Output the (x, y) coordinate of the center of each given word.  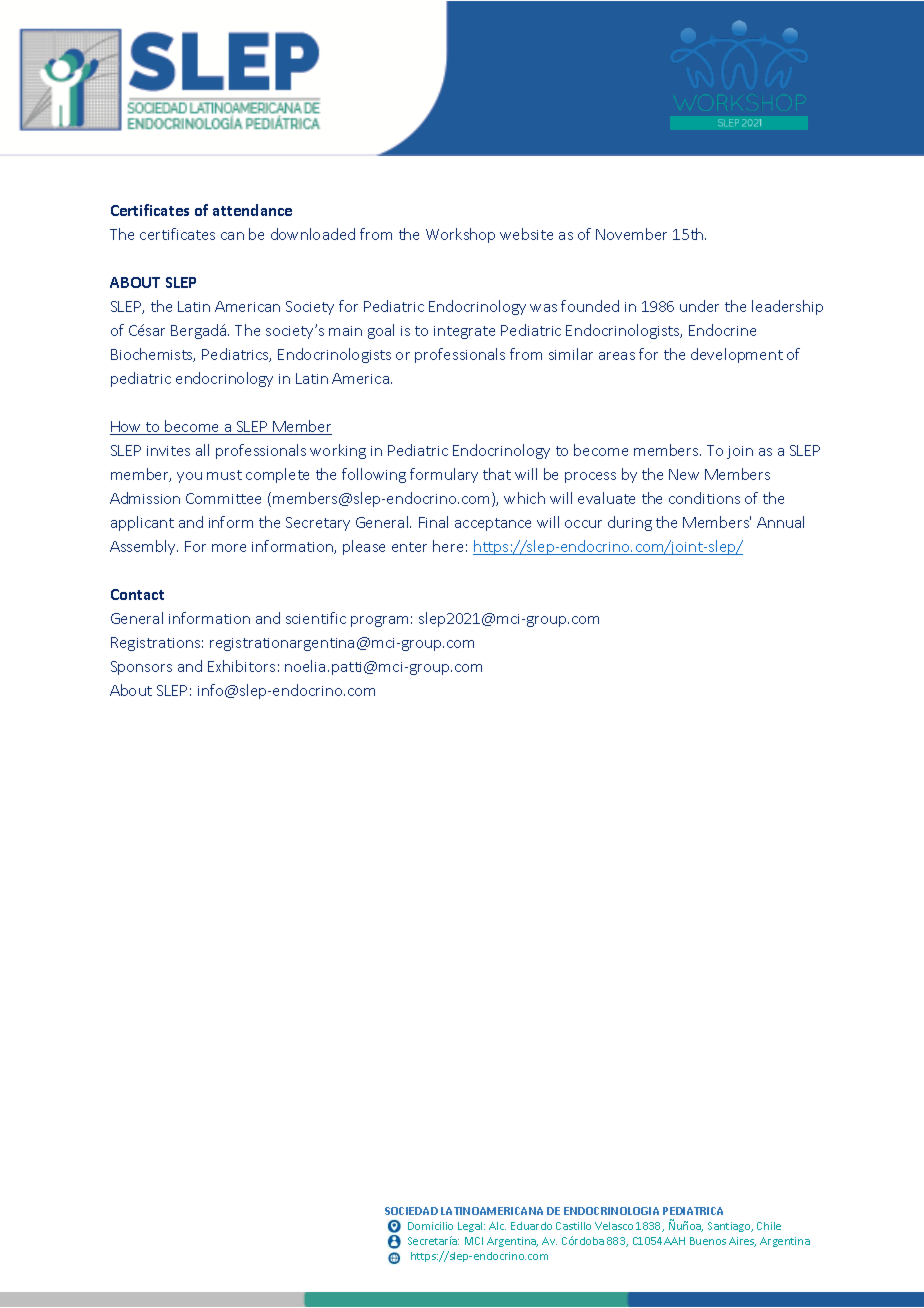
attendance (252, 210)
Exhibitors (241, 666)
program (379, 621)
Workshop (460, 235)
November (631, 234)
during (630, 523)
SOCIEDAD (411, 1211)
